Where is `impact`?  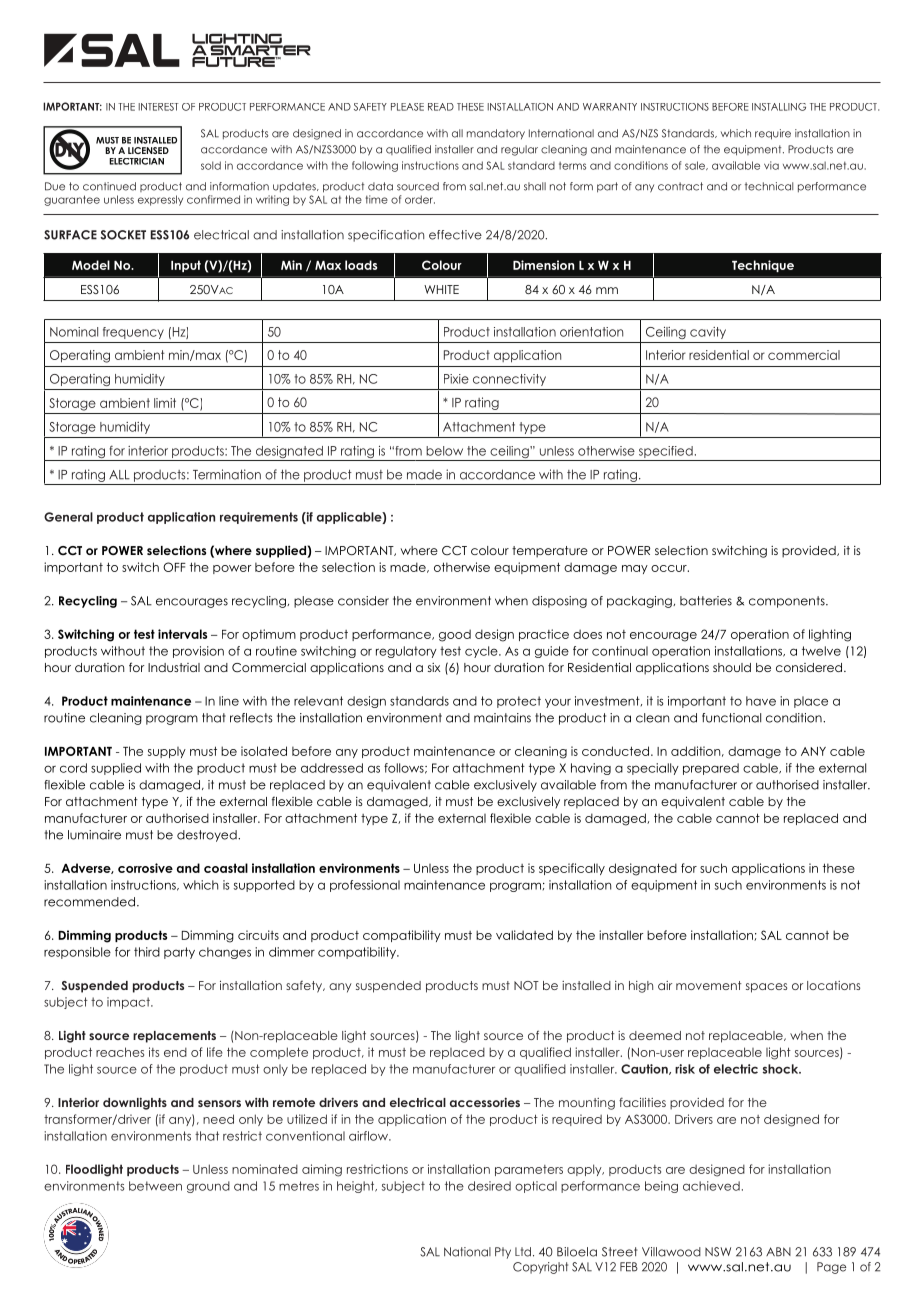
impact is located at coordinates (129, 1003).
